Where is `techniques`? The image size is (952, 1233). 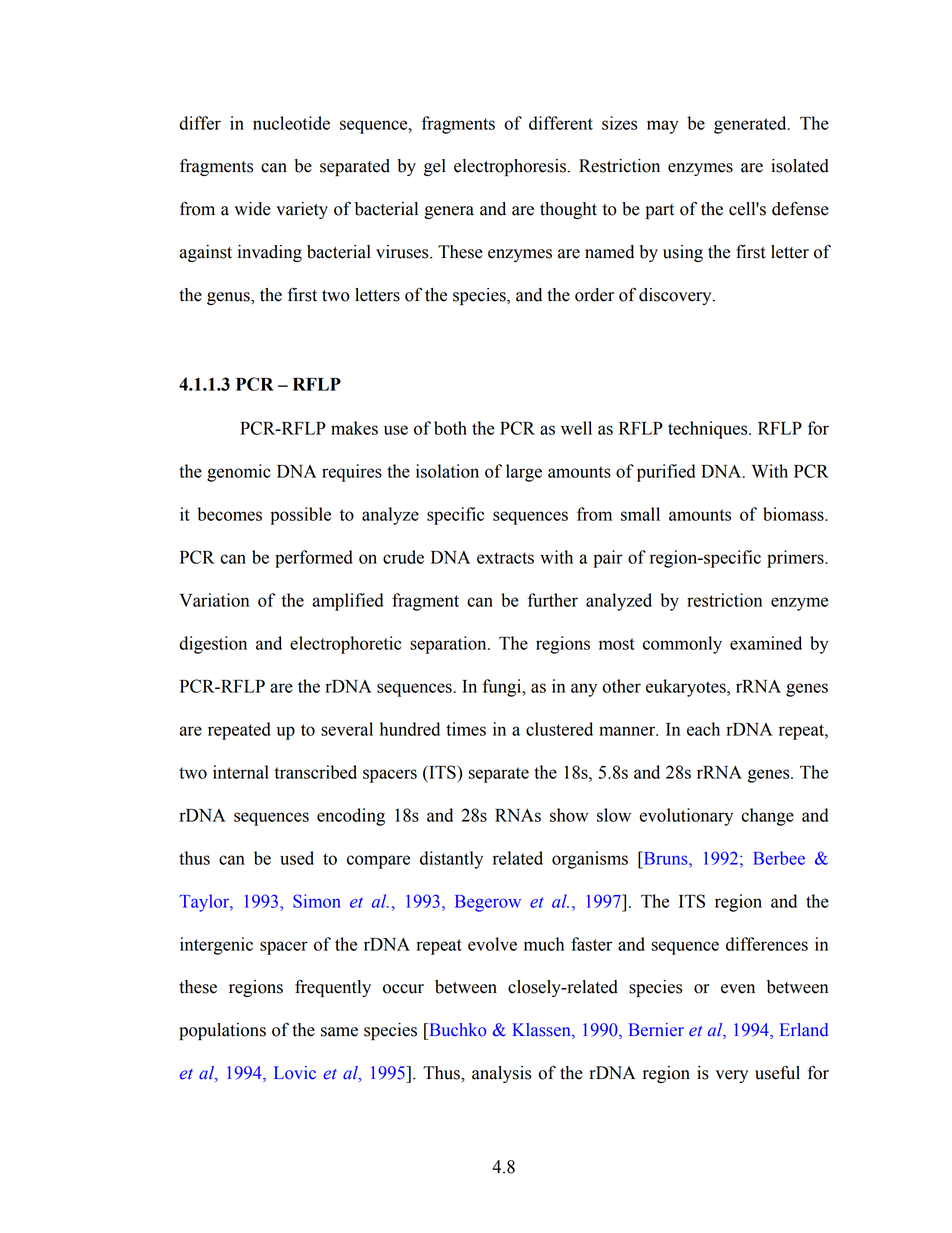 techniques is located at coordinates (709, 430).
